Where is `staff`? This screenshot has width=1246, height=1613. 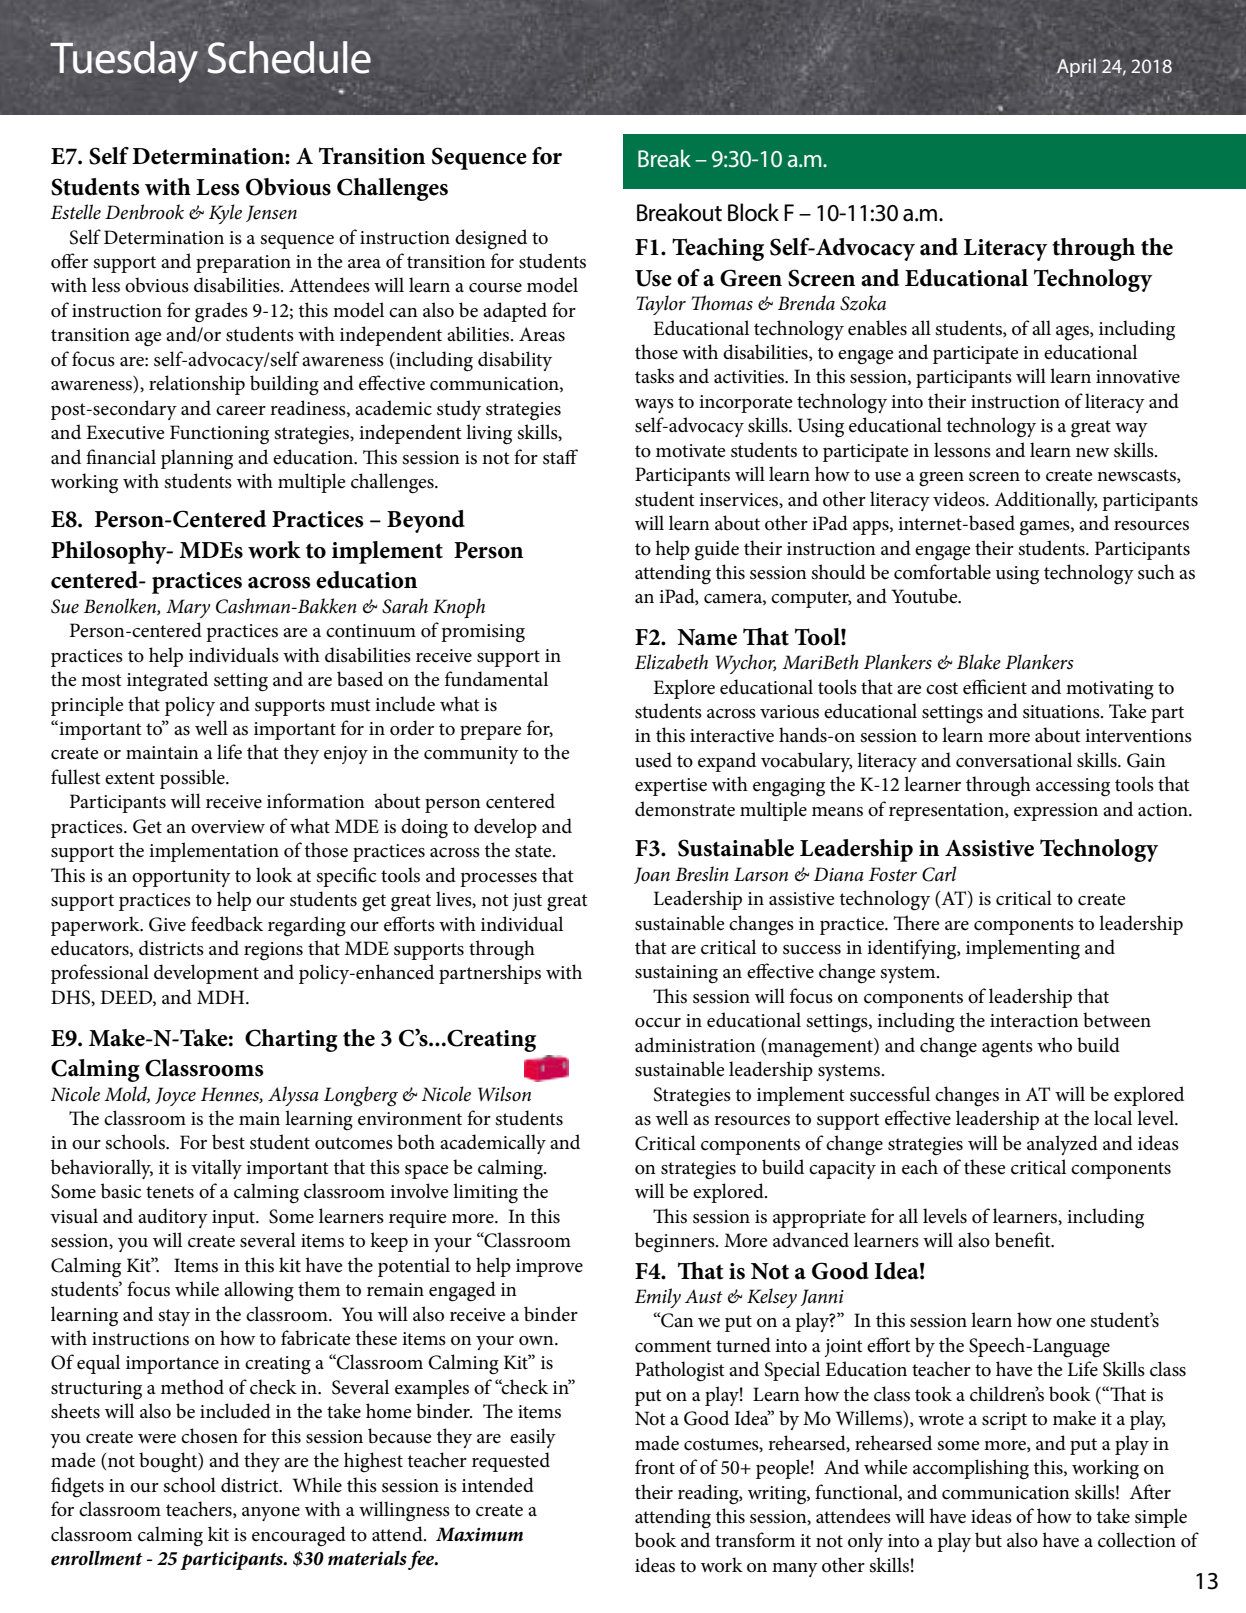
staff is located at coordinates (560, 457).
